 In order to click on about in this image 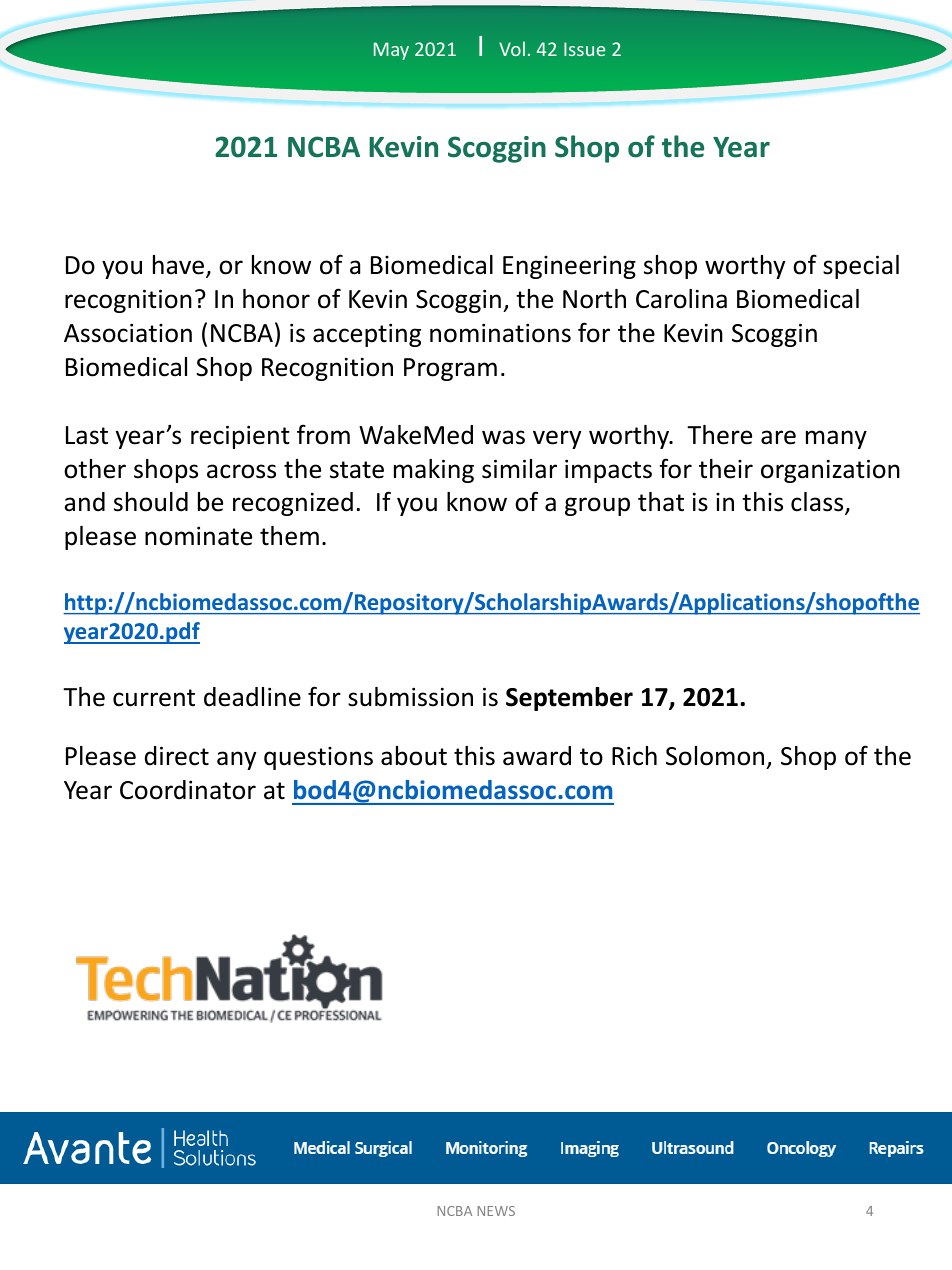, I will do `click(414, 756)`.
